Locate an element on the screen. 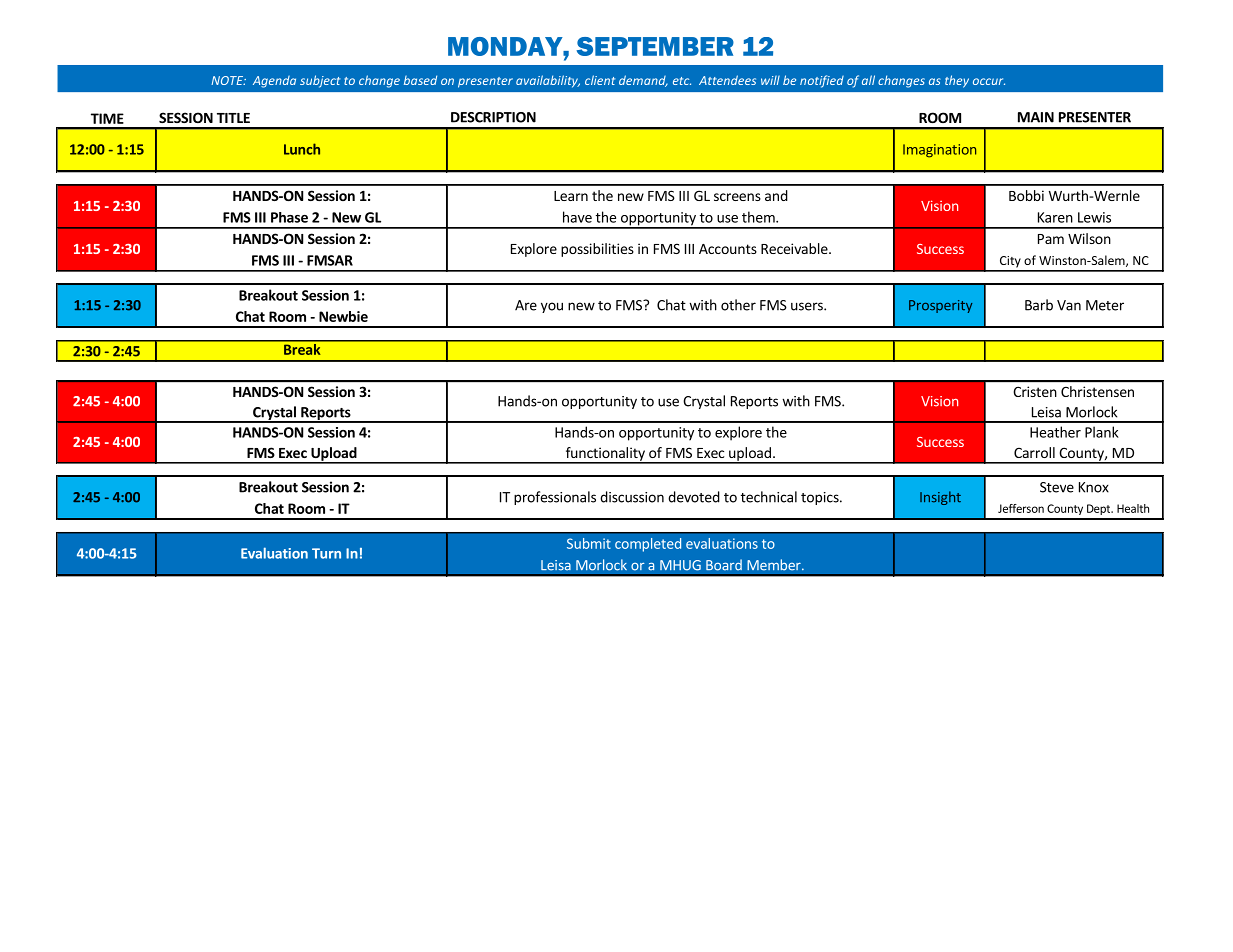  Heather is located at coordinates (1055, 432).
